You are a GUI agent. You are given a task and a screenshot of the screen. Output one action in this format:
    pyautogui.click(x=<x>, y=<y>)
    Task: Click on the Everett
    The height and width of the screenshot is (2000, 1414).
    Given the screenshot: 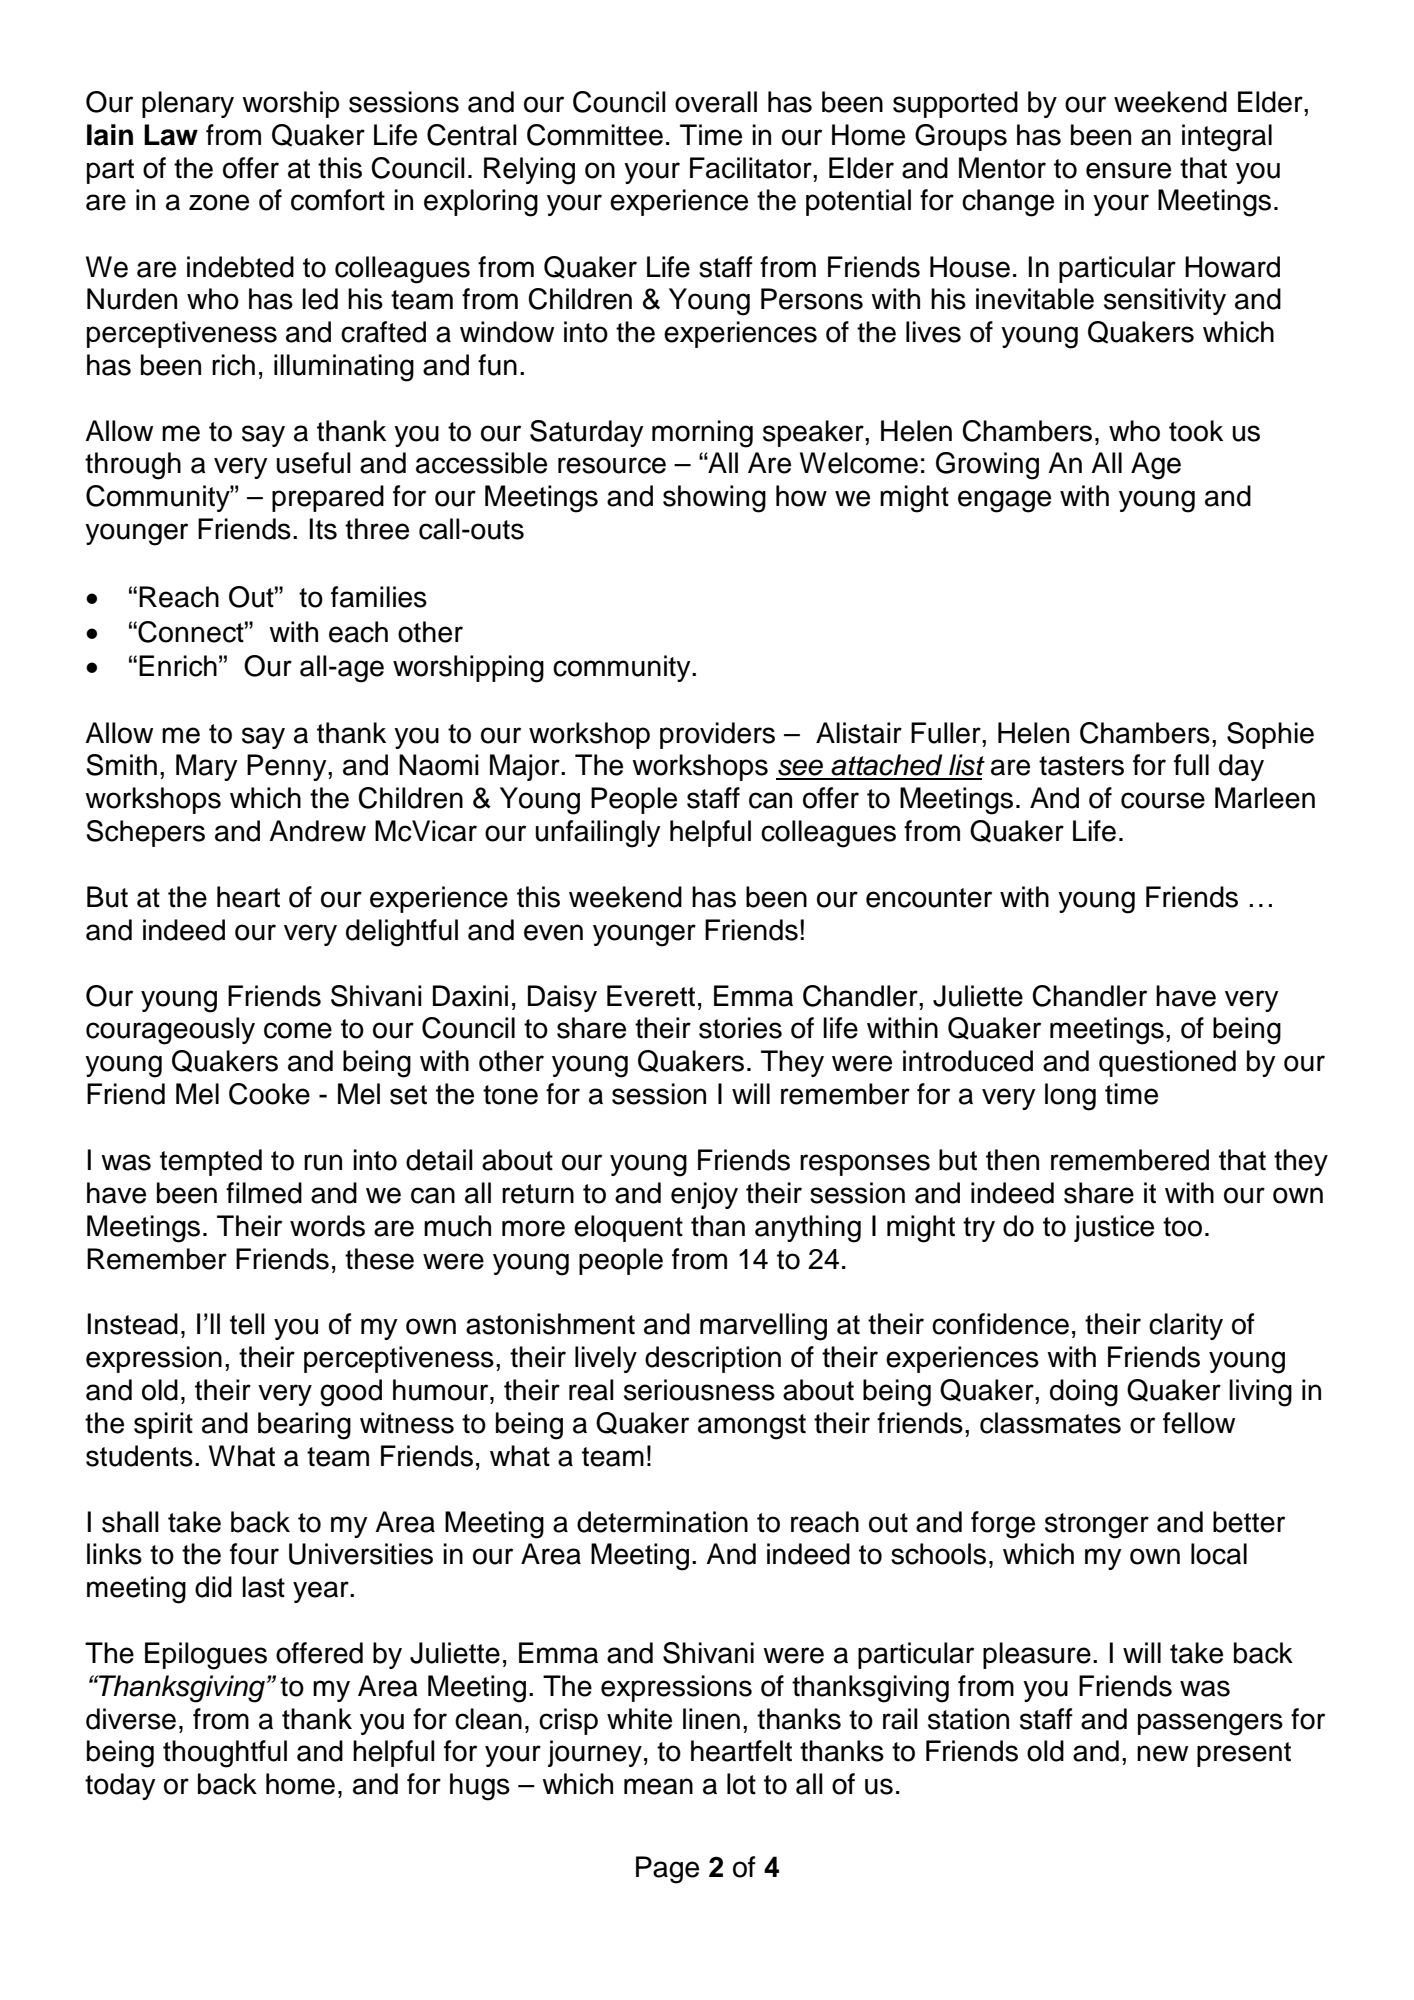 What is the action you would take?
    pyautogui.click(x=651, y=996)
